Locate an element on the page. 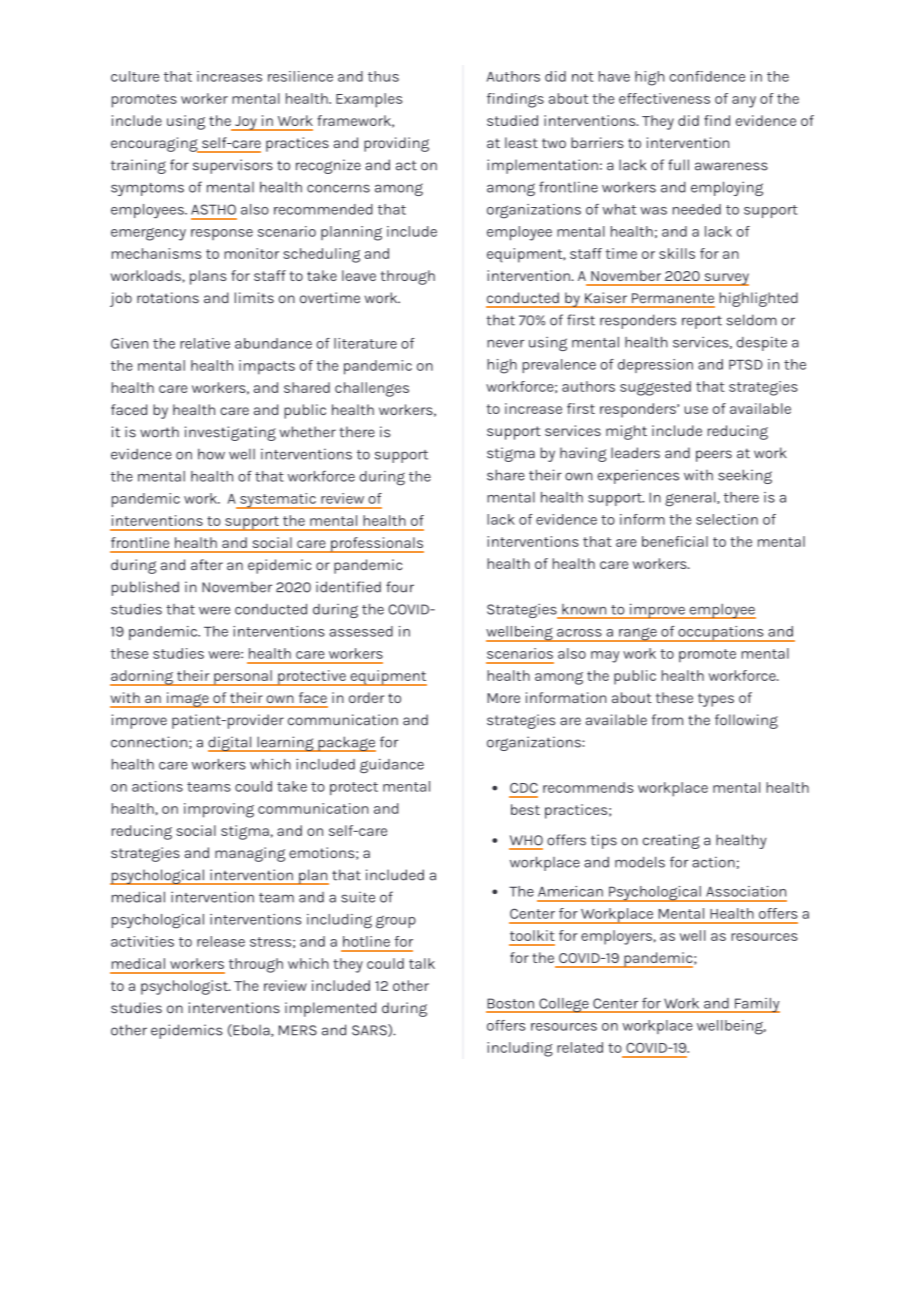 The width and height of the image is (924, 1308). investigating is located at coordinates (230, 433).
